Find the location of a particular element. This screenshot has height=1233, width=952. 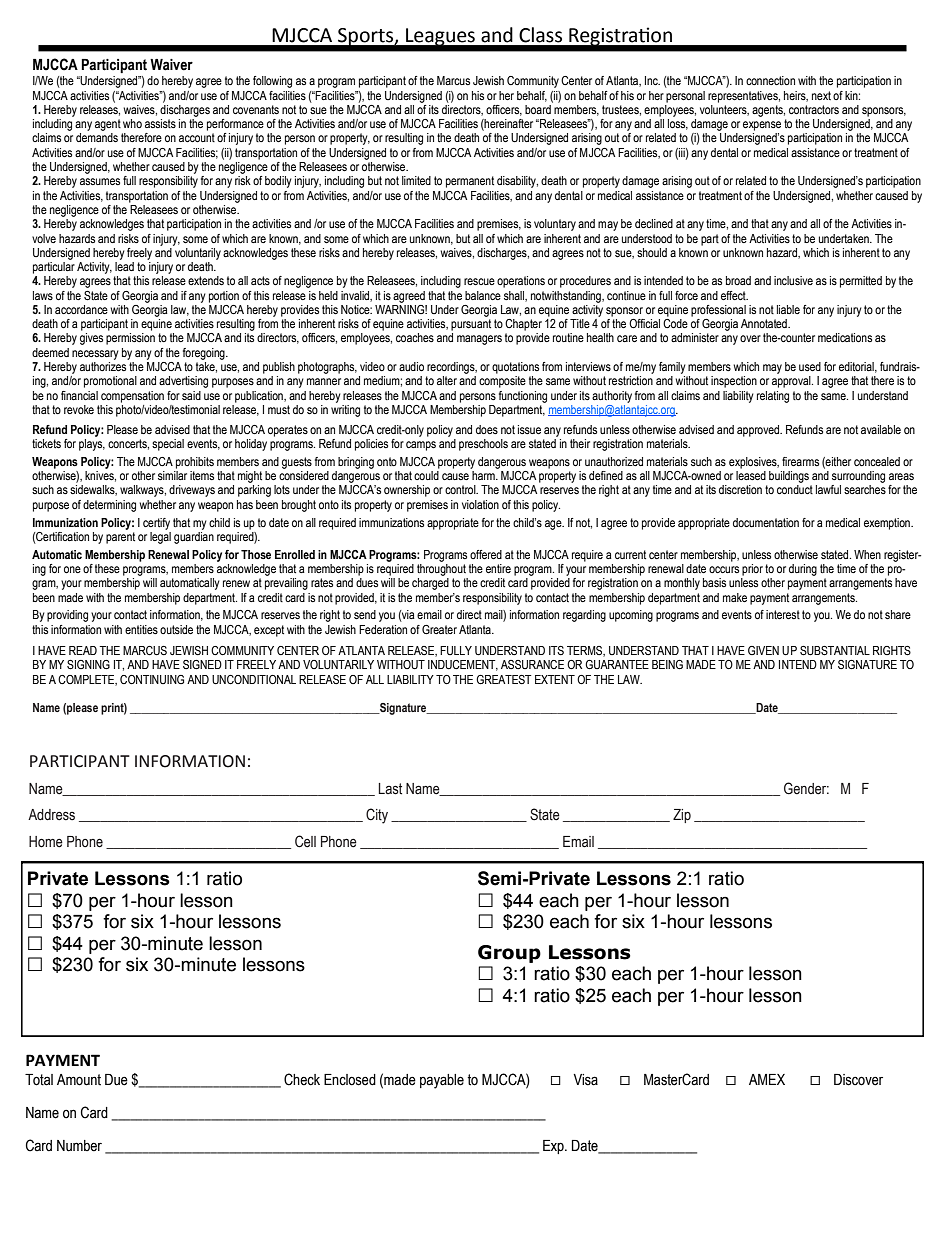

Group is located at coordinates (509, 954).
